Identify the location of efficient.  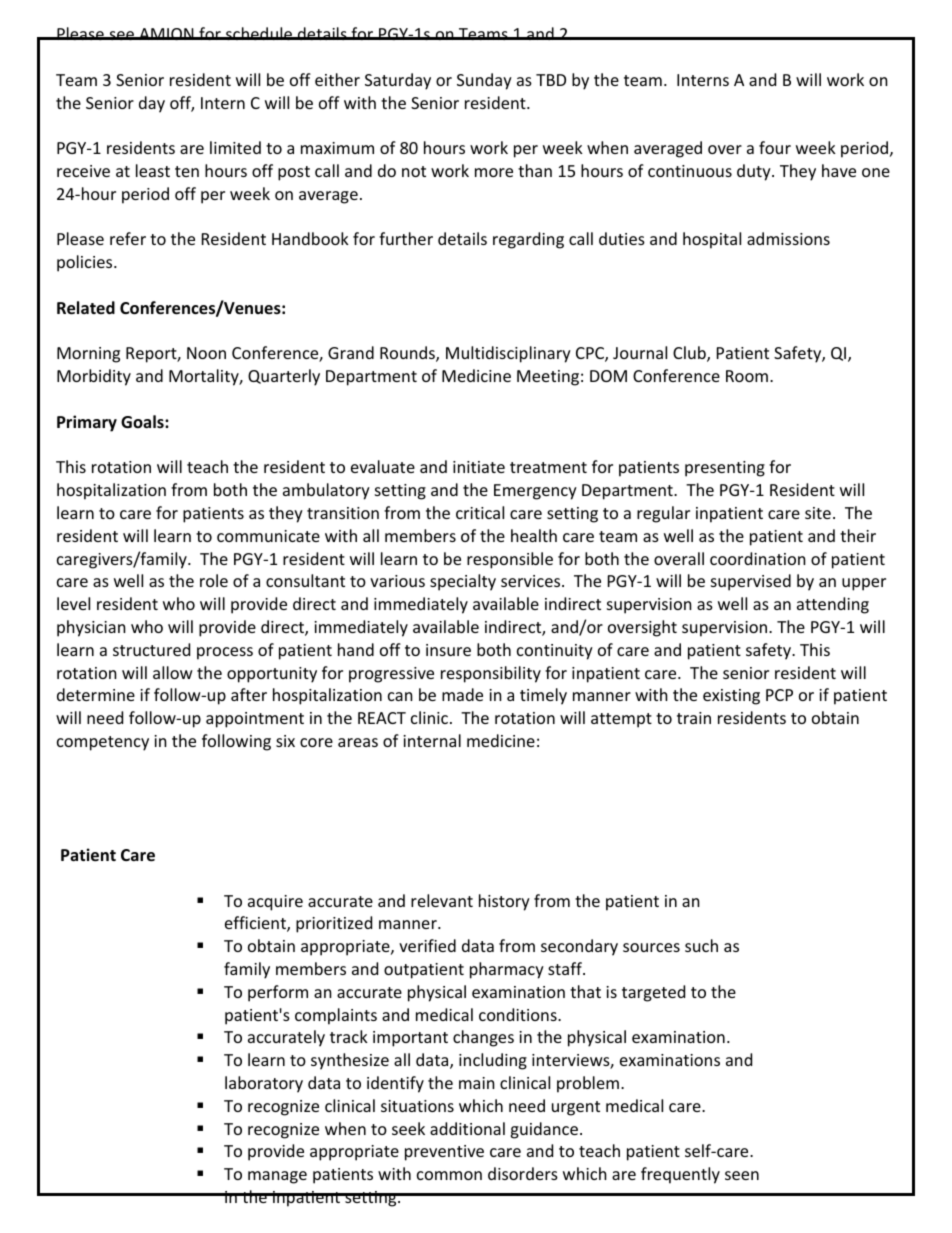
(256, 924).
